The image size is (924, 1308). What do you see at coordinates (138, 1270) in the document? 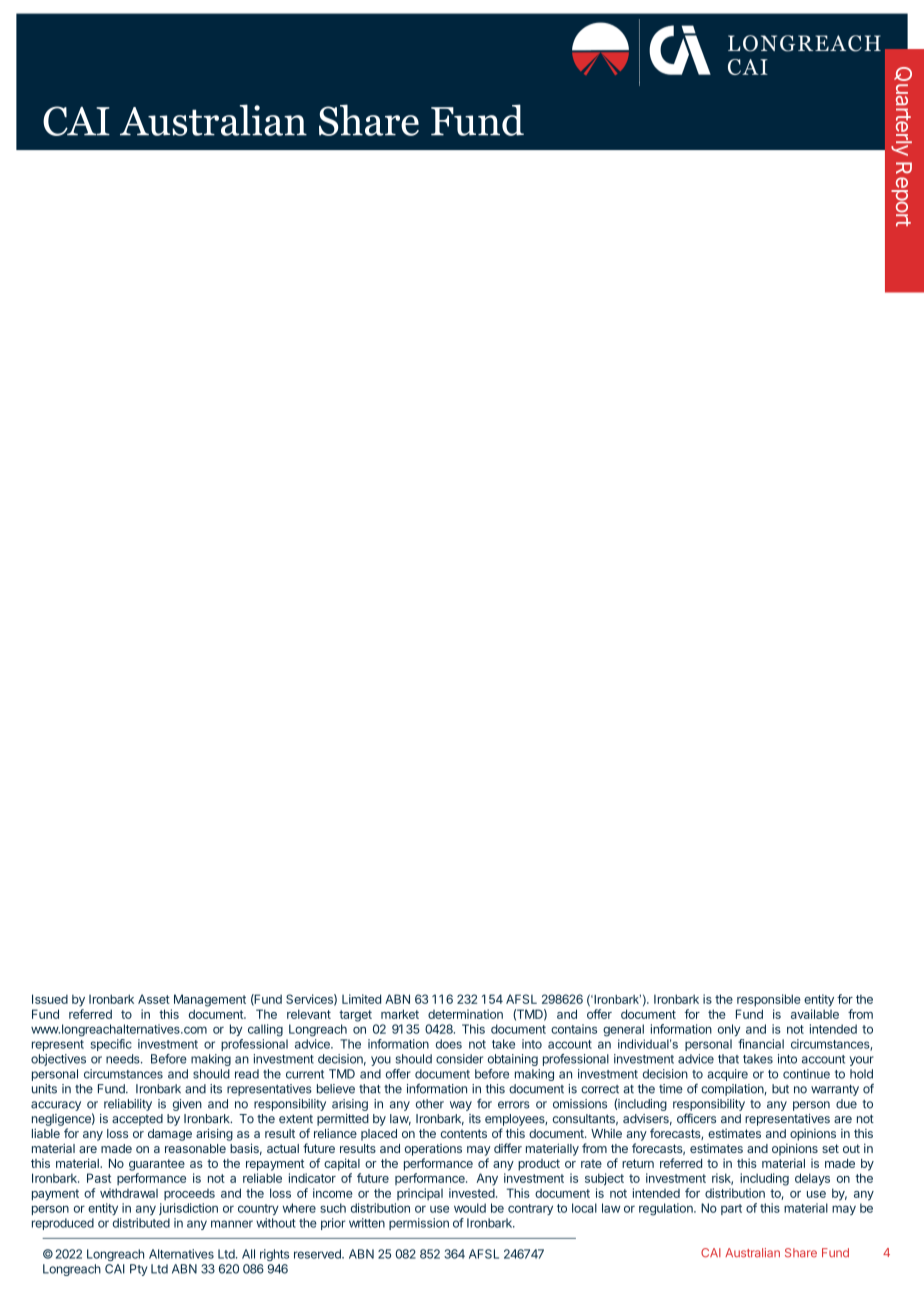
I see `Pty` at bounding box center [138, 1270].
